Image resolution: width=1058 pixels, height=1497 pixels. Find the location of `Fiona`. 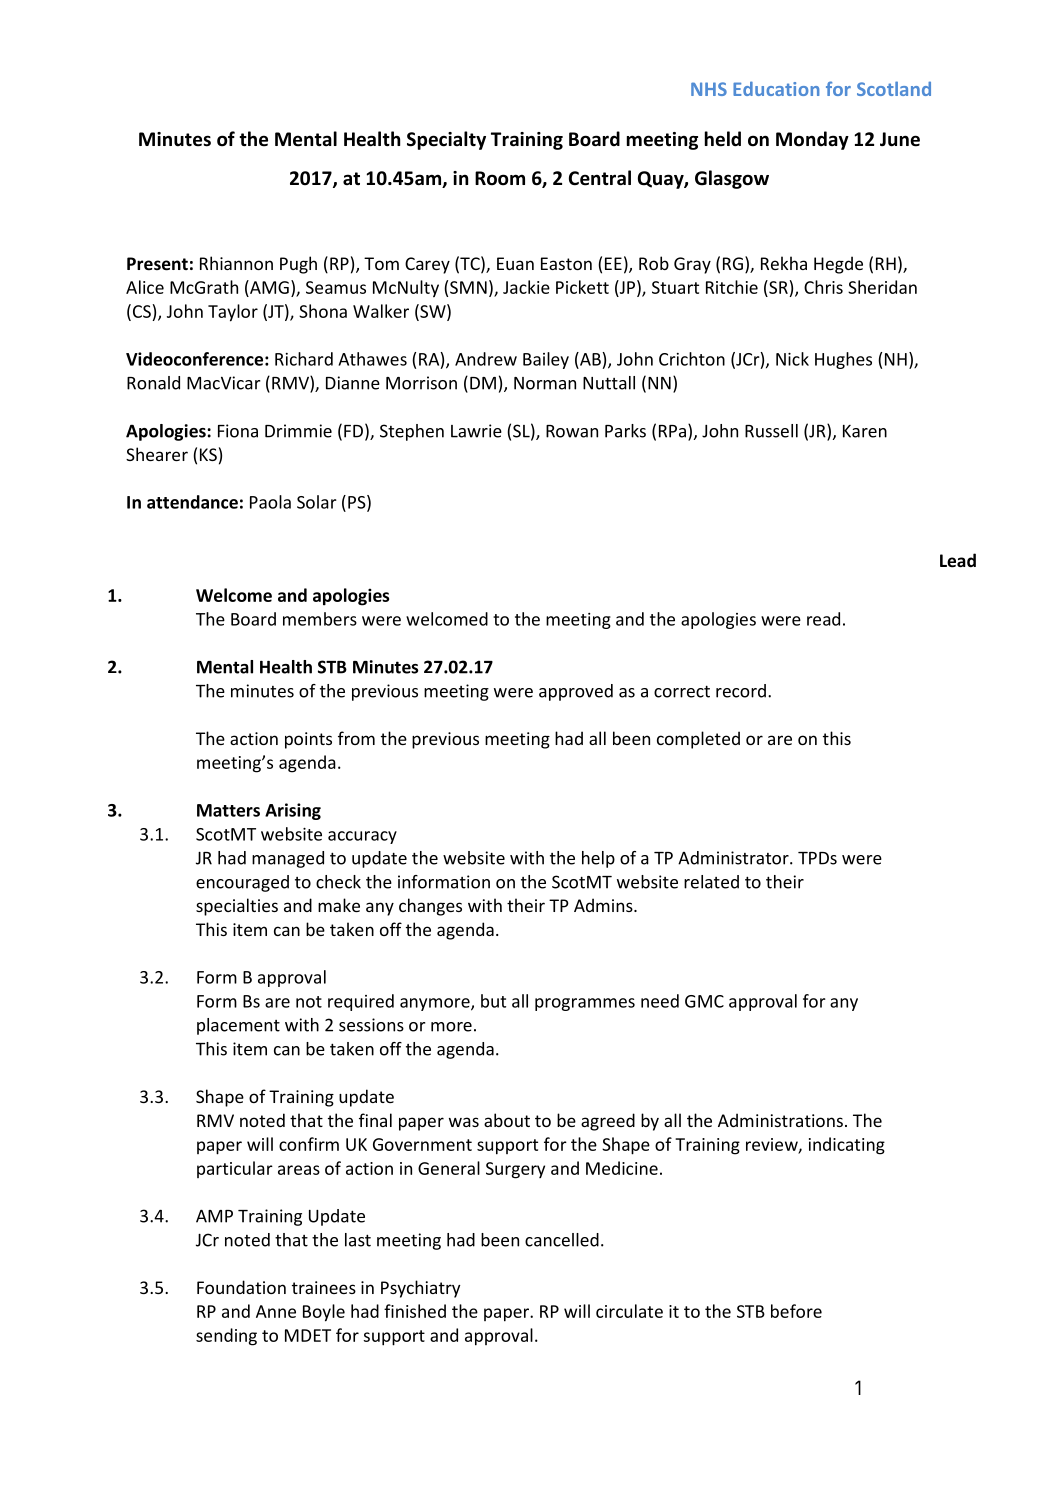

Fiona is located at coordinates (238, 431).
